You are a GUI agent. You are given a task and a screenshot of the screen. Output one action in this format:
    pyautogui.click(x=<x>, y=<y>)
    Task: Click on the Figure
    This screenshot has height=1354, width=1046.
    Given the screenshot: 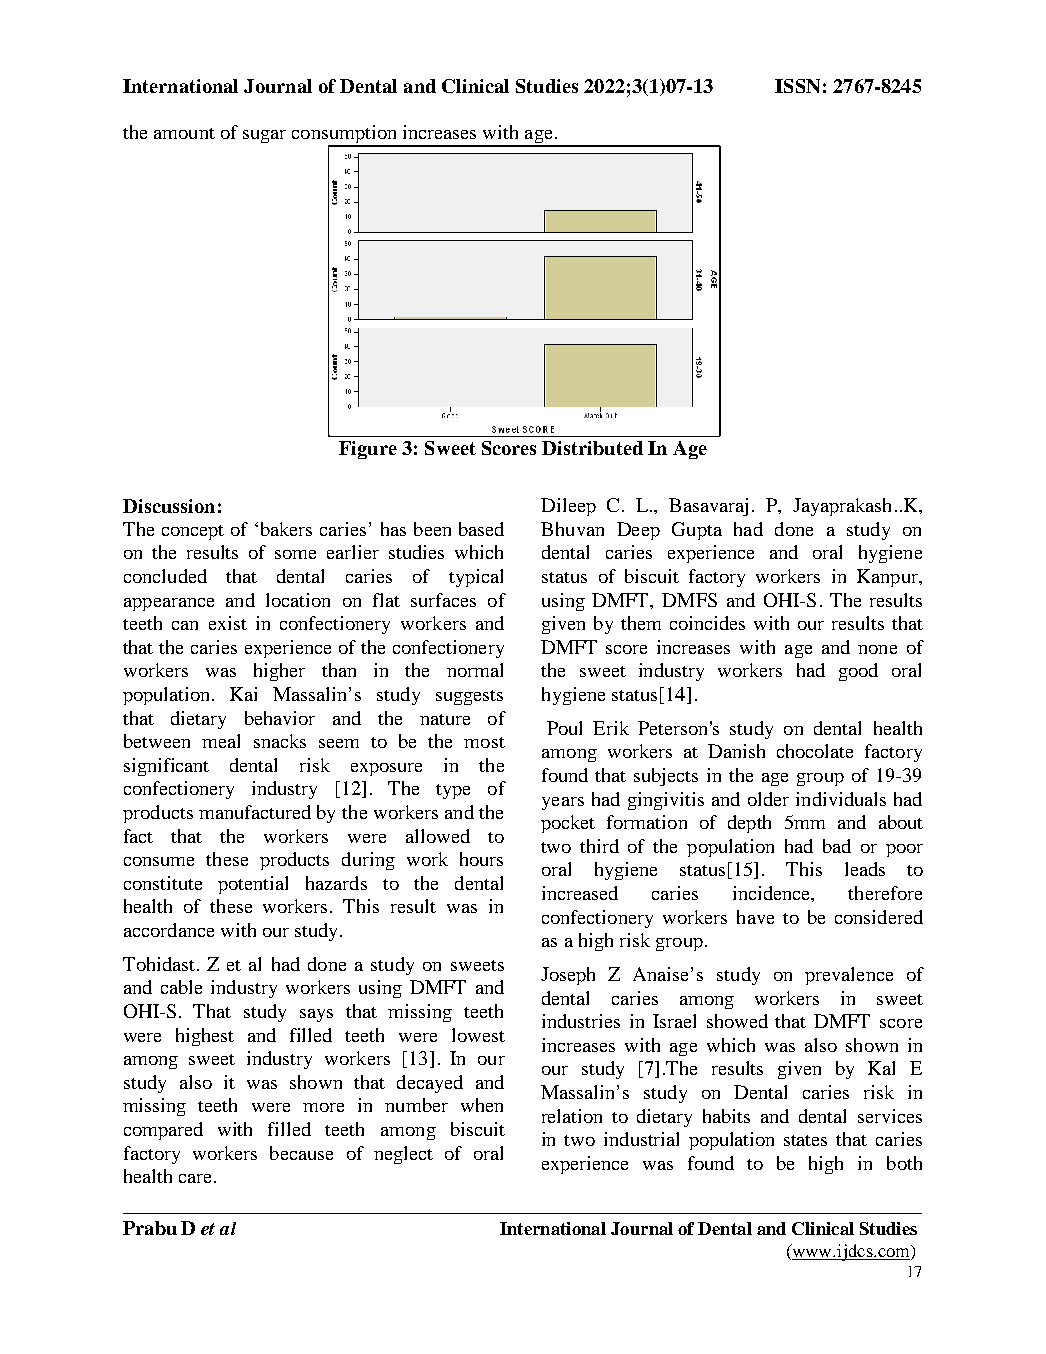 What is the action you would take?
    pyautogui.click(x=368, y=450)
